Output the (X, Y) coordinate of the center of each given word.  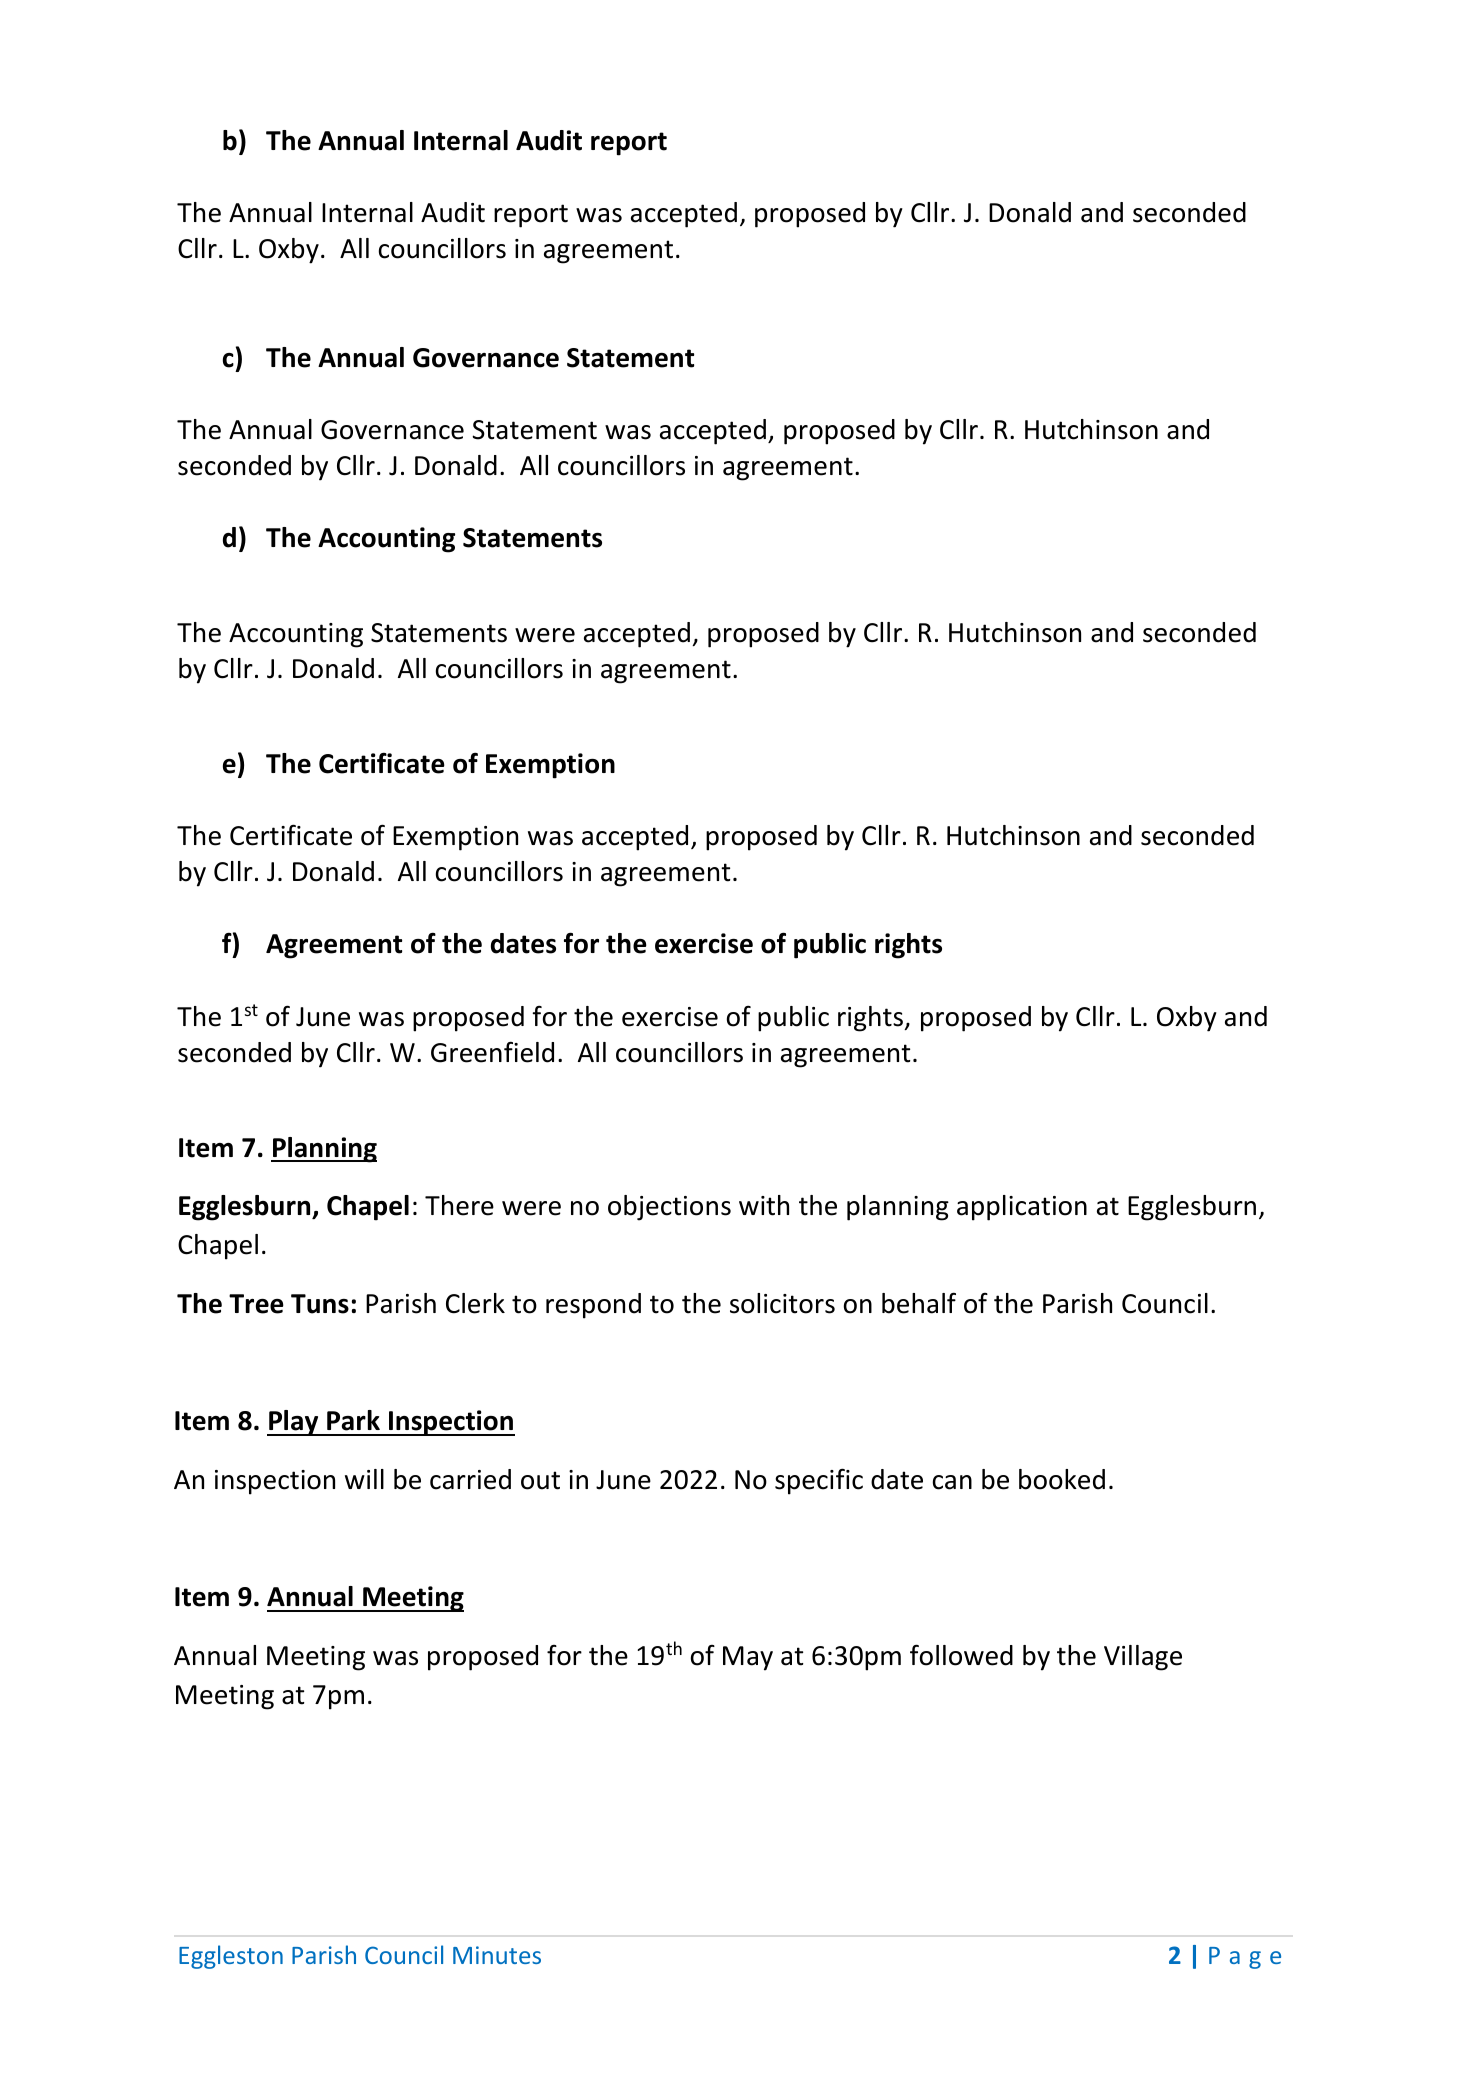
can (952, 1482)
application (1022, 1208)
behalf (919, 1303)
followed (961, 1655)
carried (470, 1479)
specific (819, 1481)
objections (669, 1208)
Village (1143, 1658)
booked (1062, 1479)
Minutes (497, 1955)
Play (294, 1423)
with (764, 1205)
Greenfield (492, 1052)
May (748, 1658)
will (364, 1479)
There (459, 1205)
